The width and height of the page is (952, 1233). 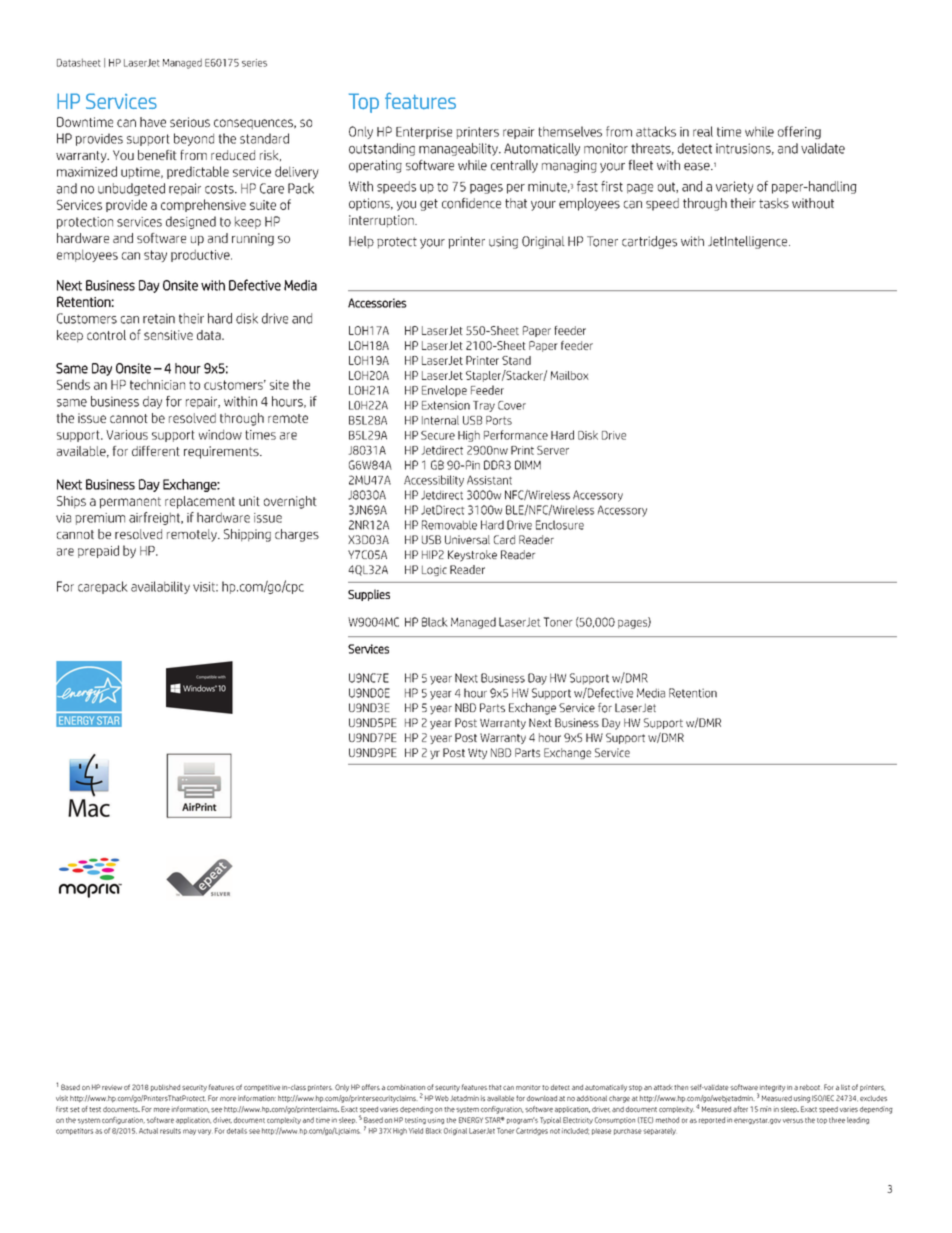 I want to click on combination, so click(x=406, y=1087).
